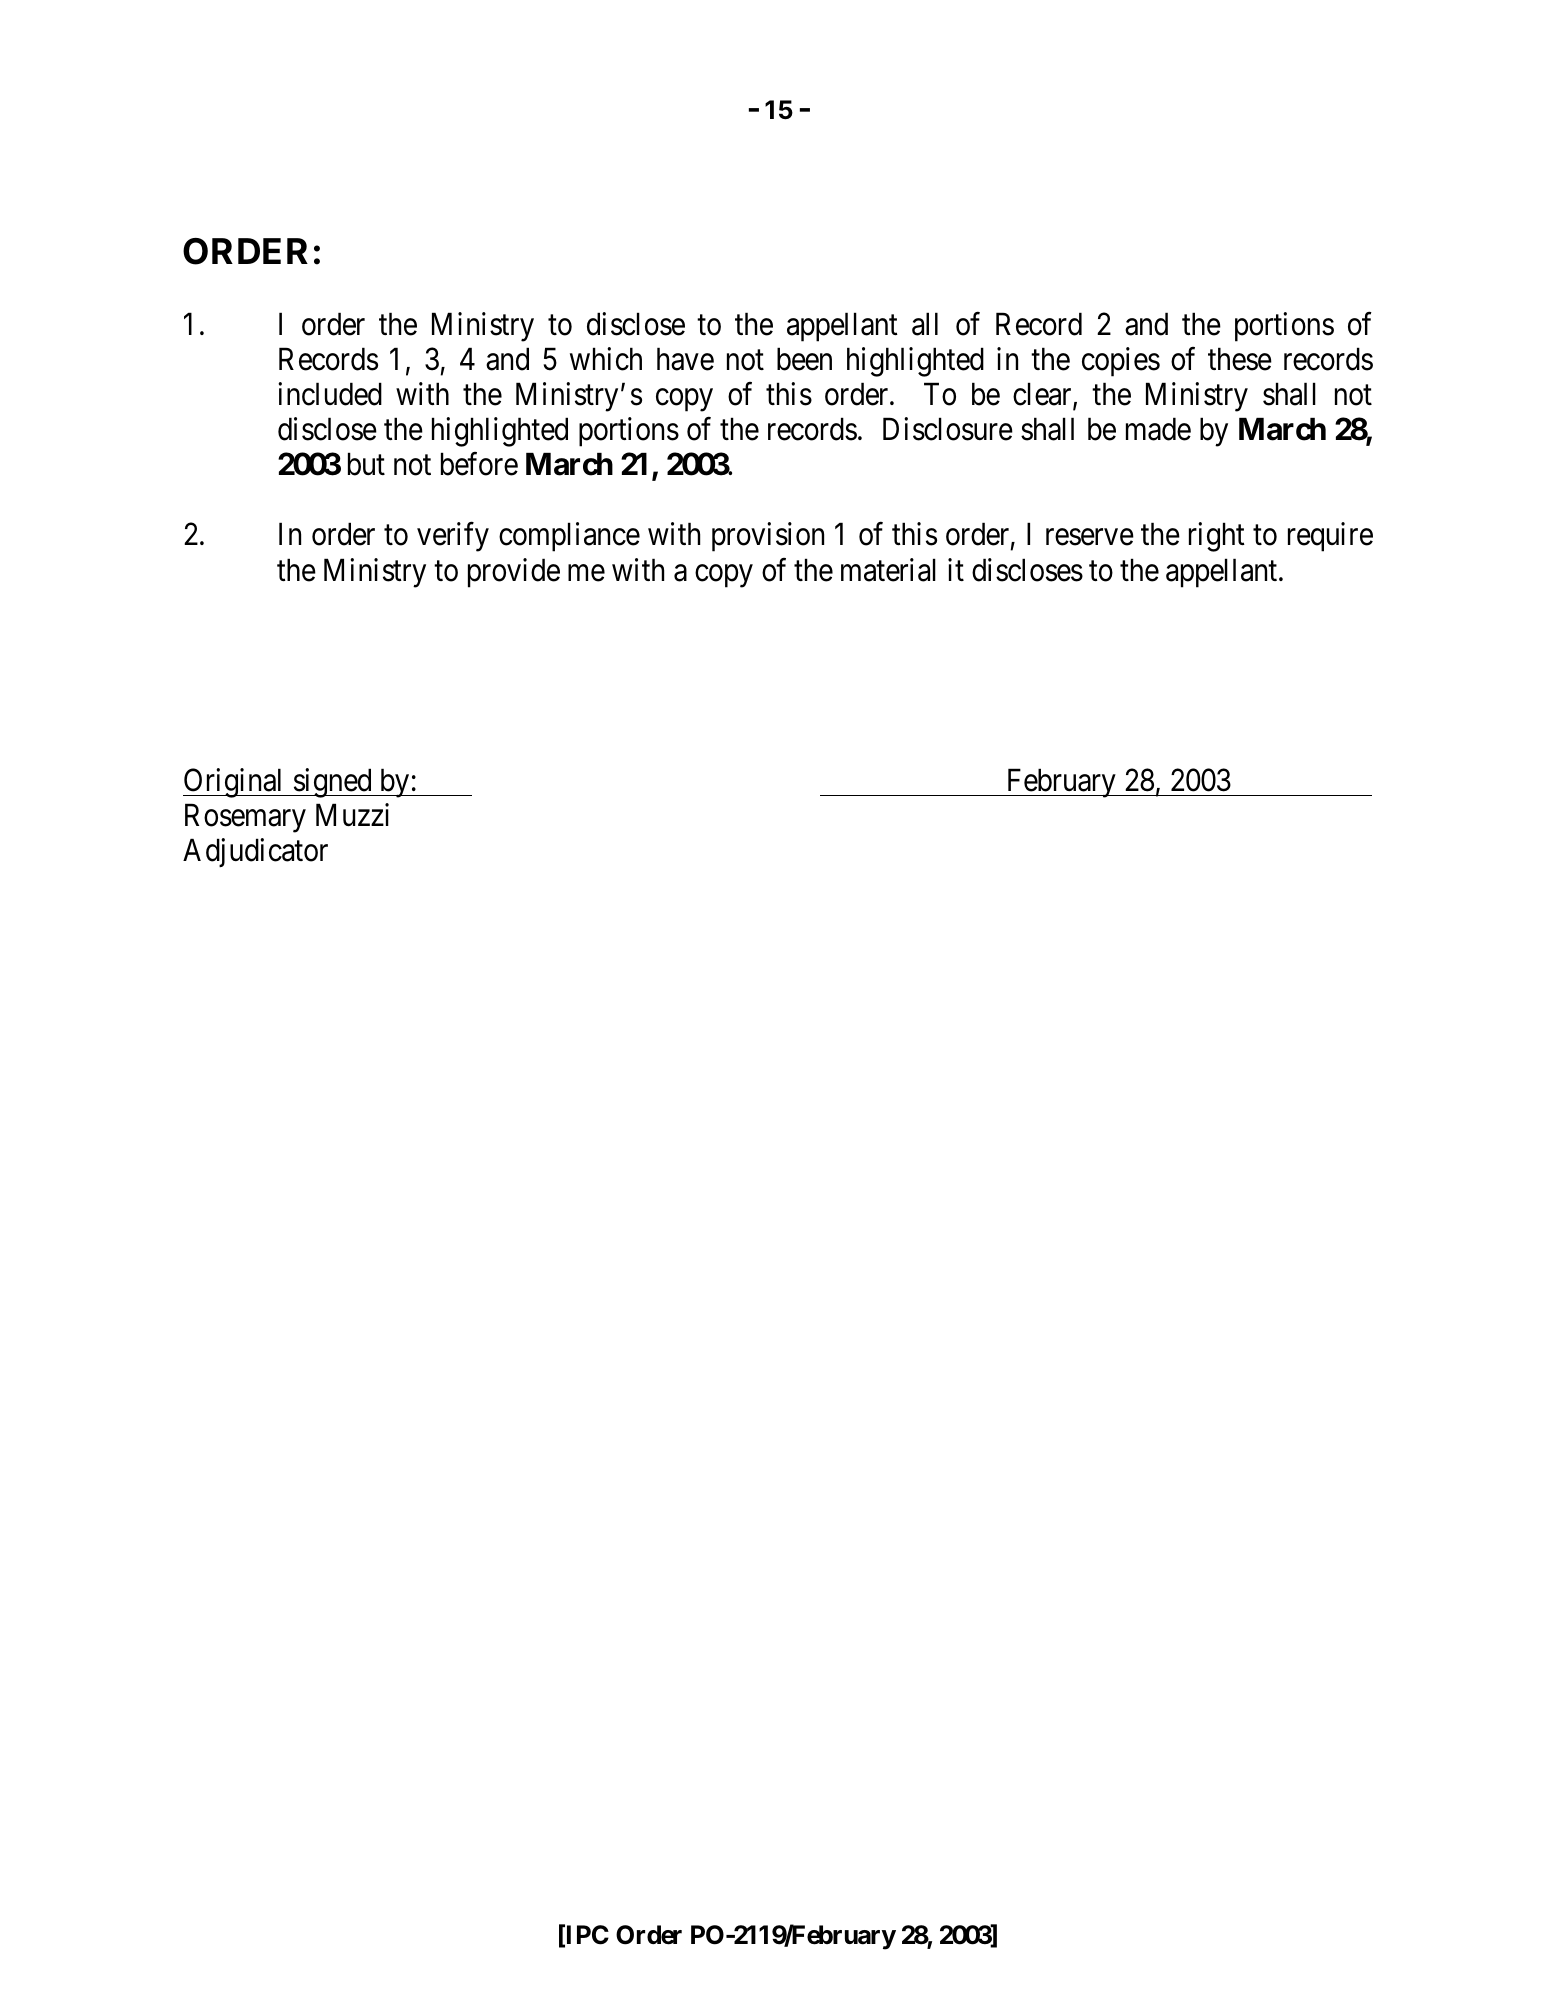  Describe the element at coordinates (235, 783) in the page. I see `Original` at that location.
